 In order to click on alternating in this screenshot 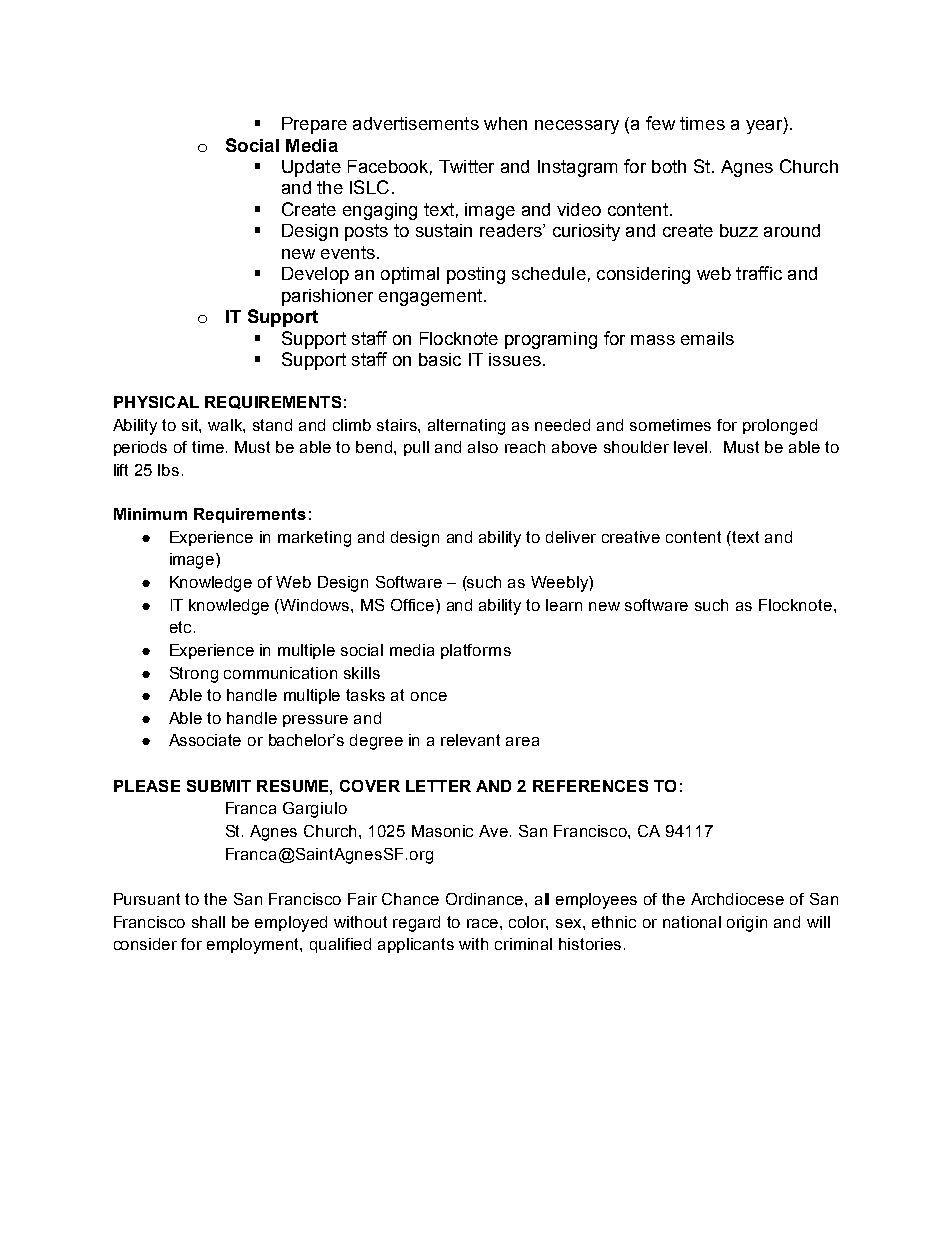, I will do `click(466, 427)`.
